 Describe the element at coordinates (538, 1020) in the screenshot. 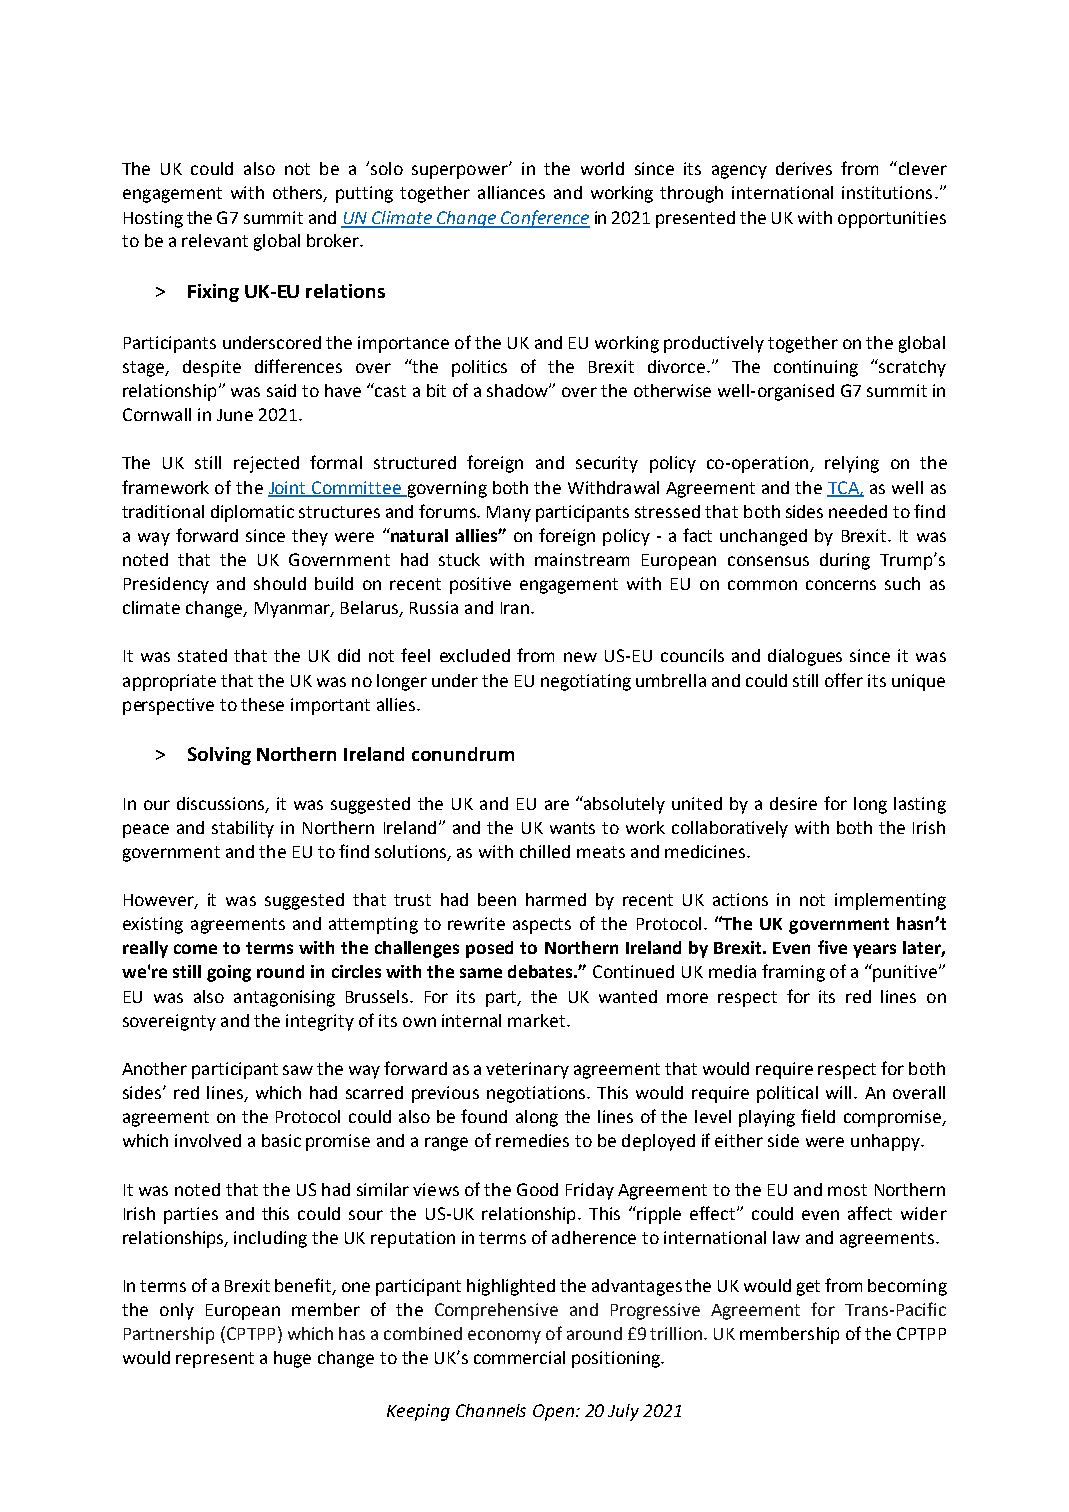

I see `market` at that location.
